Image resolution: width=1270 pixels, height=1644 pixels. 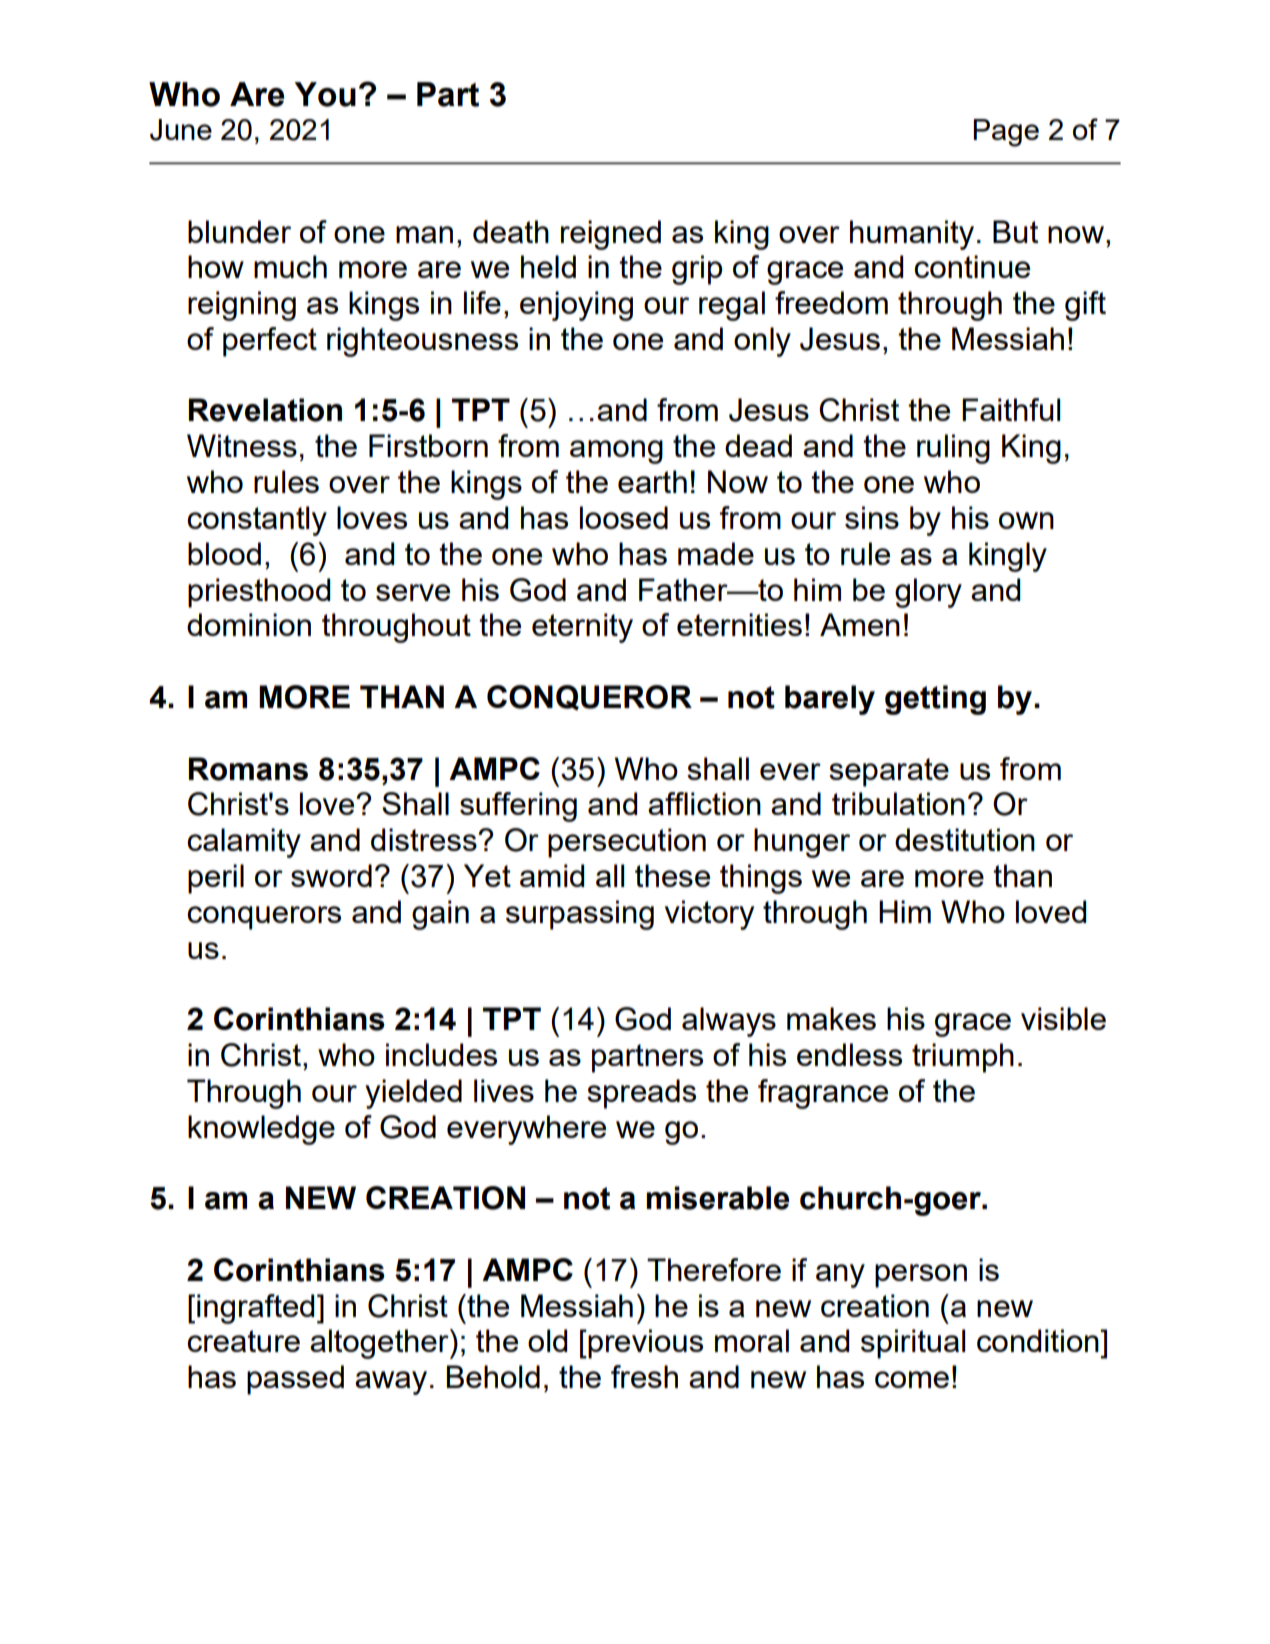 What do you see at coordinates (1006, 133) in the document?
I see `Page` at bounding box center [1006, 133].
